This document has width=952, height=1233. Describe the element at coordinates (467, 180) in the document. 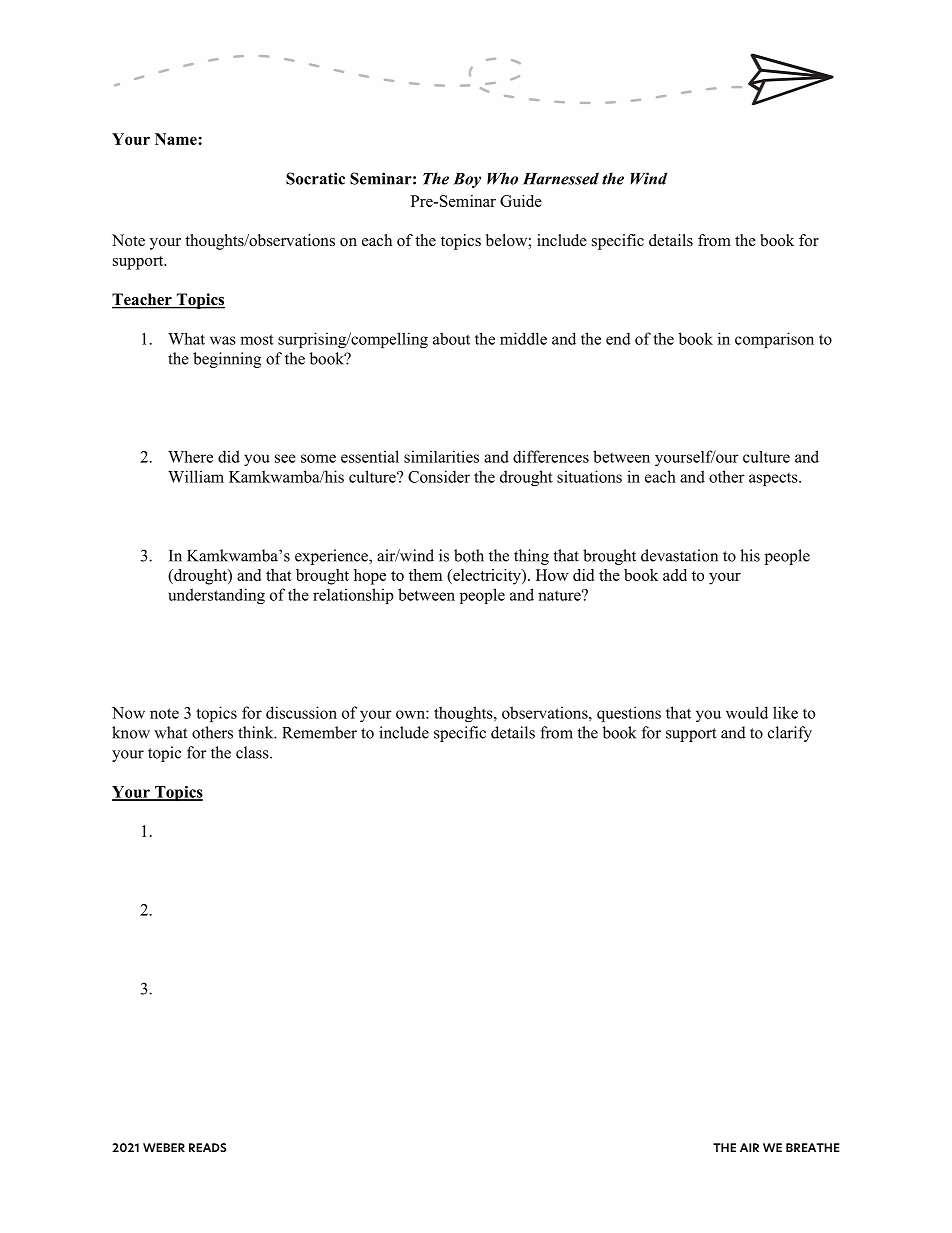

I see `Boy` at that location.
